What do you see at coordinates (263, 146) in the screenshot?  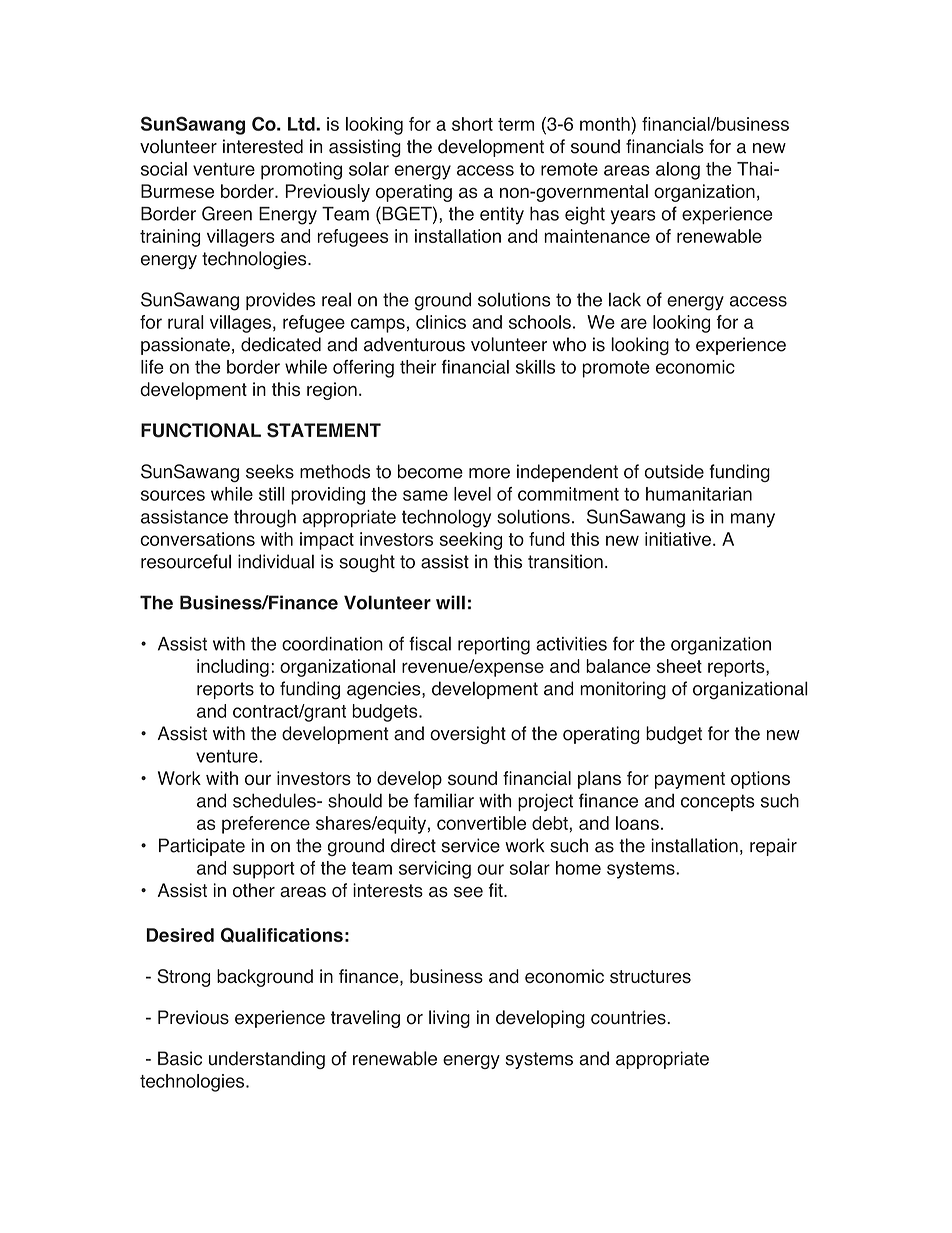 I see `interested` at bounding box center [263, 146].
